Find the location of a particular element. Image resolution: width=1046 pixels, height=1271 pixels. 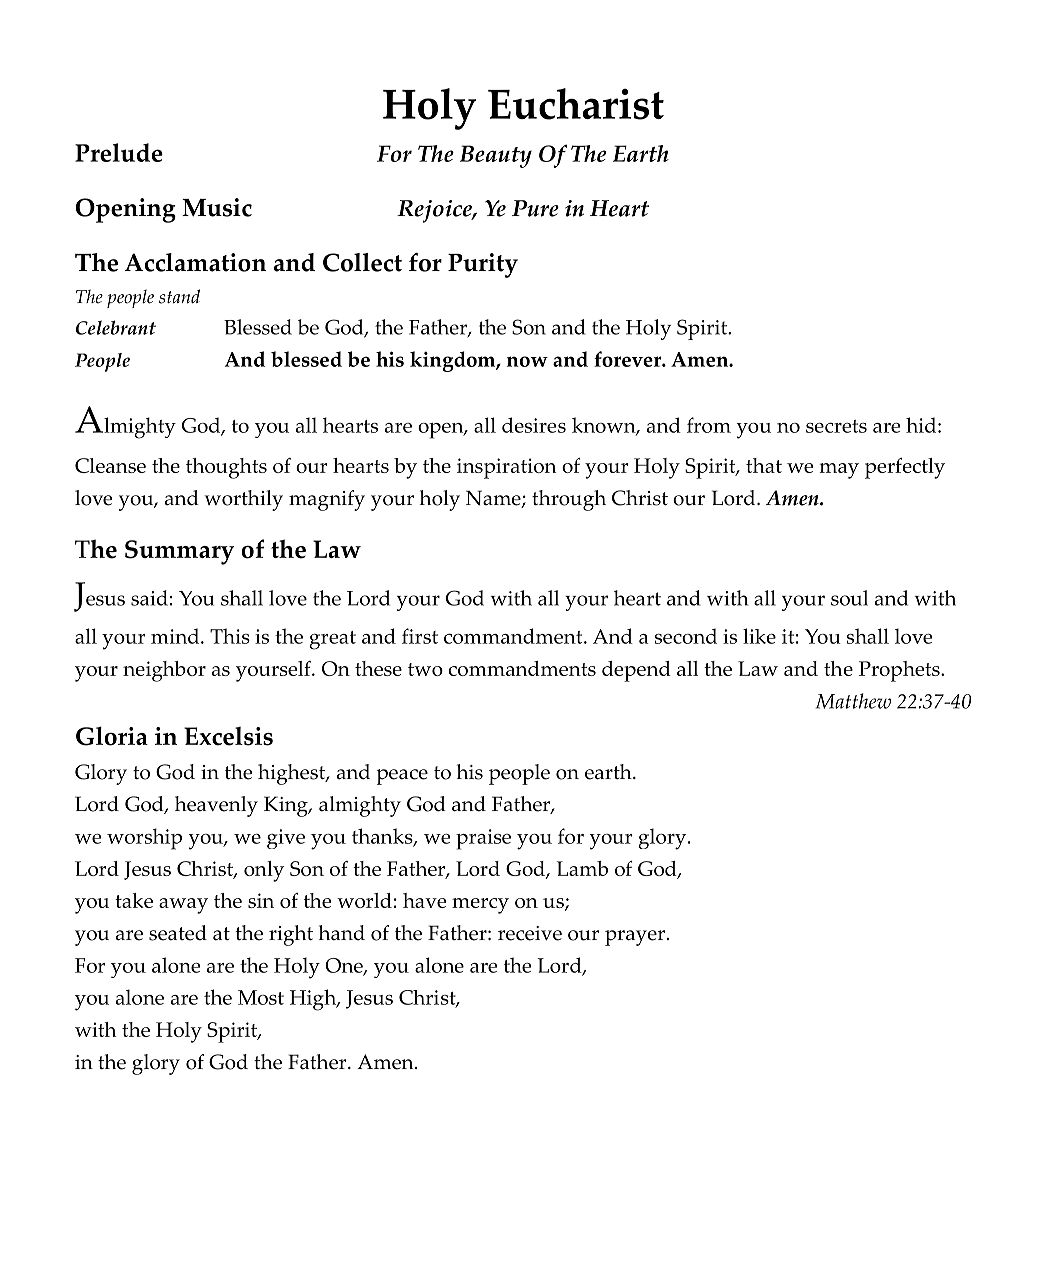

Most is located at coordinates (261, 997).
